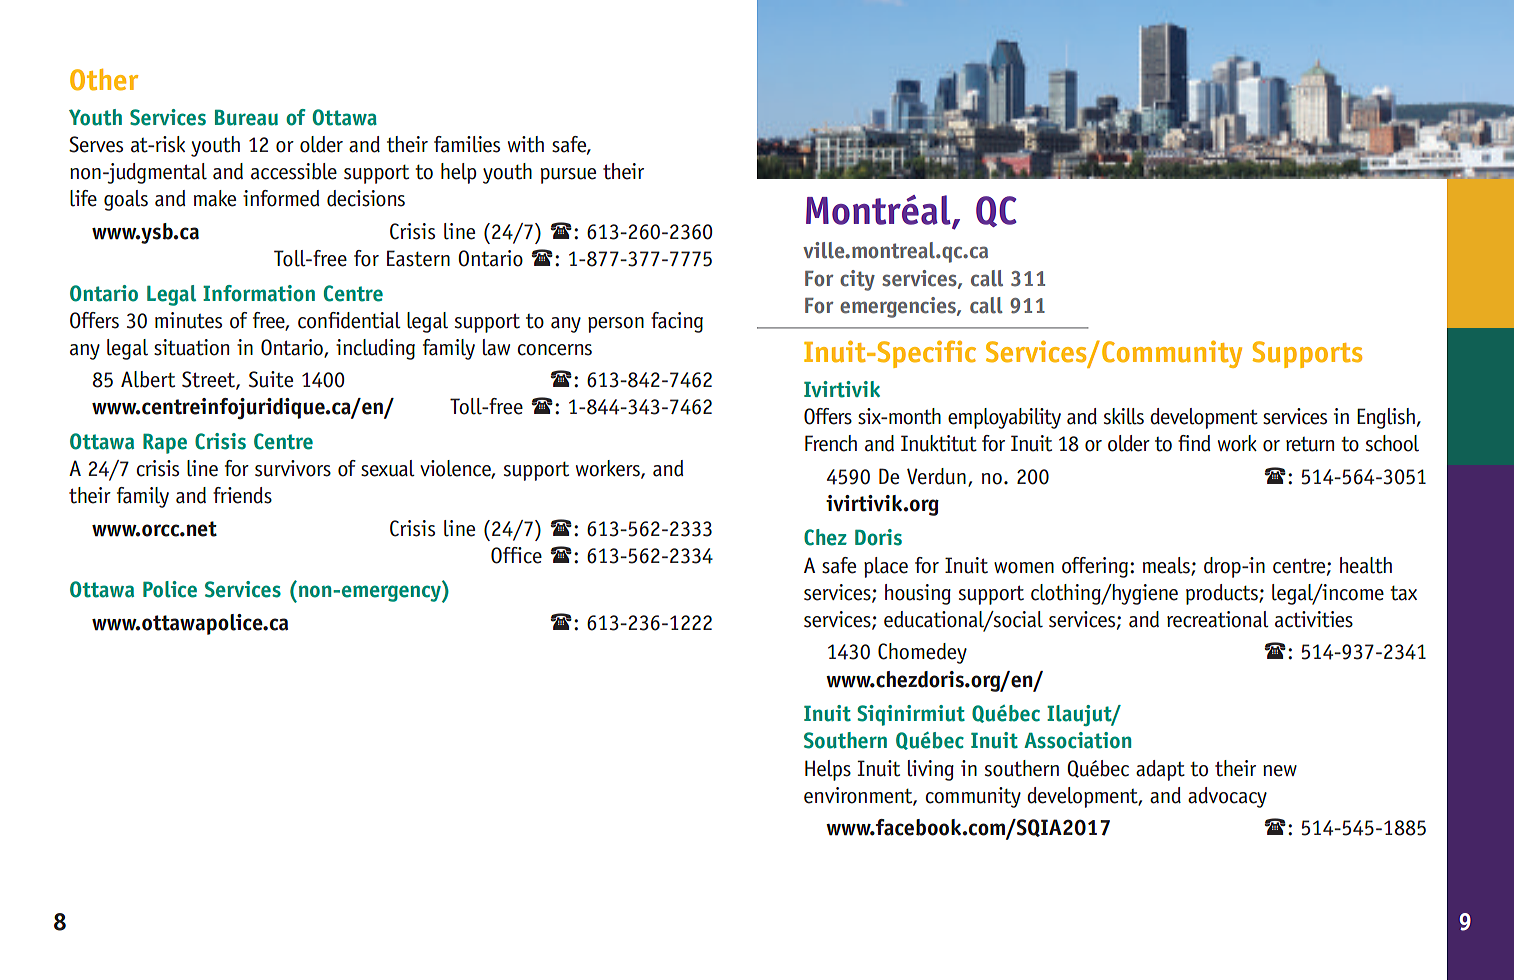  I want to click on pursue, so click(568, 176).
